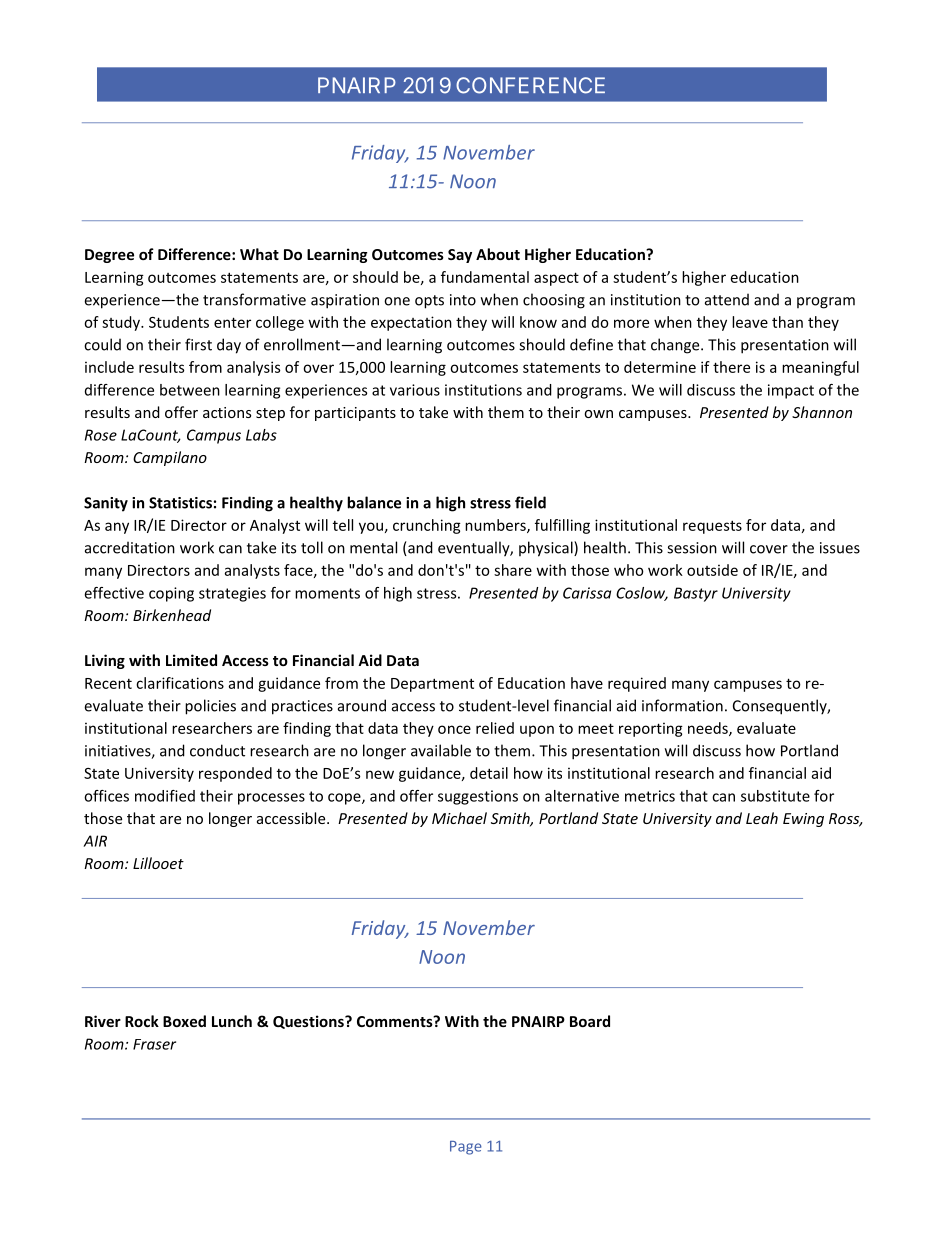 The width and height of the screenshot is (952, 1233). What do you see at coordinates (762, 818) in the screenshot?
I see `Leah` at bounding box center [762, 818].
